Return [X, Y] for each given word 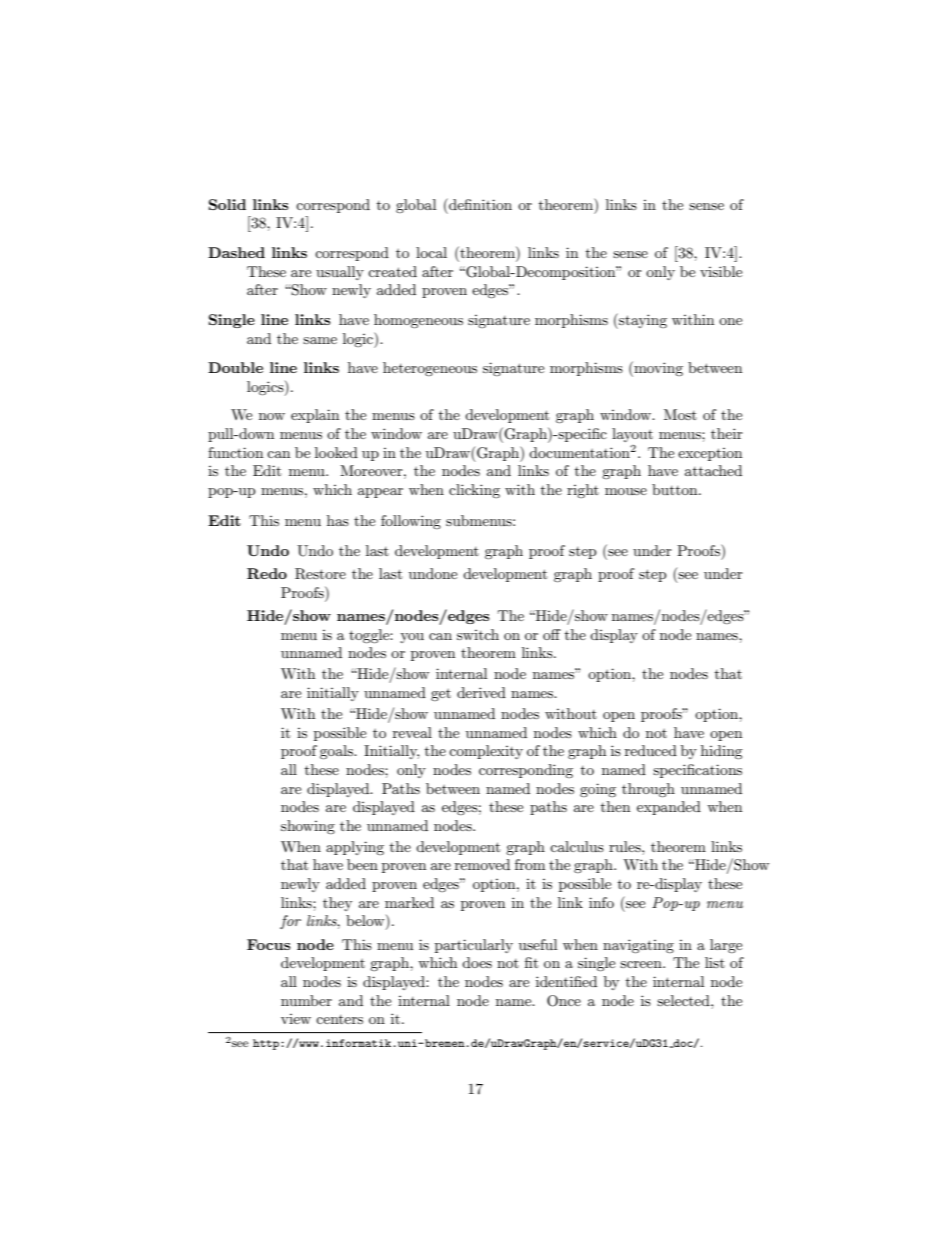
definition [479, 204]
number [306, 1000]
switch [478, 634]
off [552, 634]
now [272, 416]
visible [721, 271]
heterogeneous [430, 369]
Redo [267, 573]
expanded [669, 808]
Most [680, 414]
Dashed [236, 252]
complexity [486, 752]
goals [337, 752]
